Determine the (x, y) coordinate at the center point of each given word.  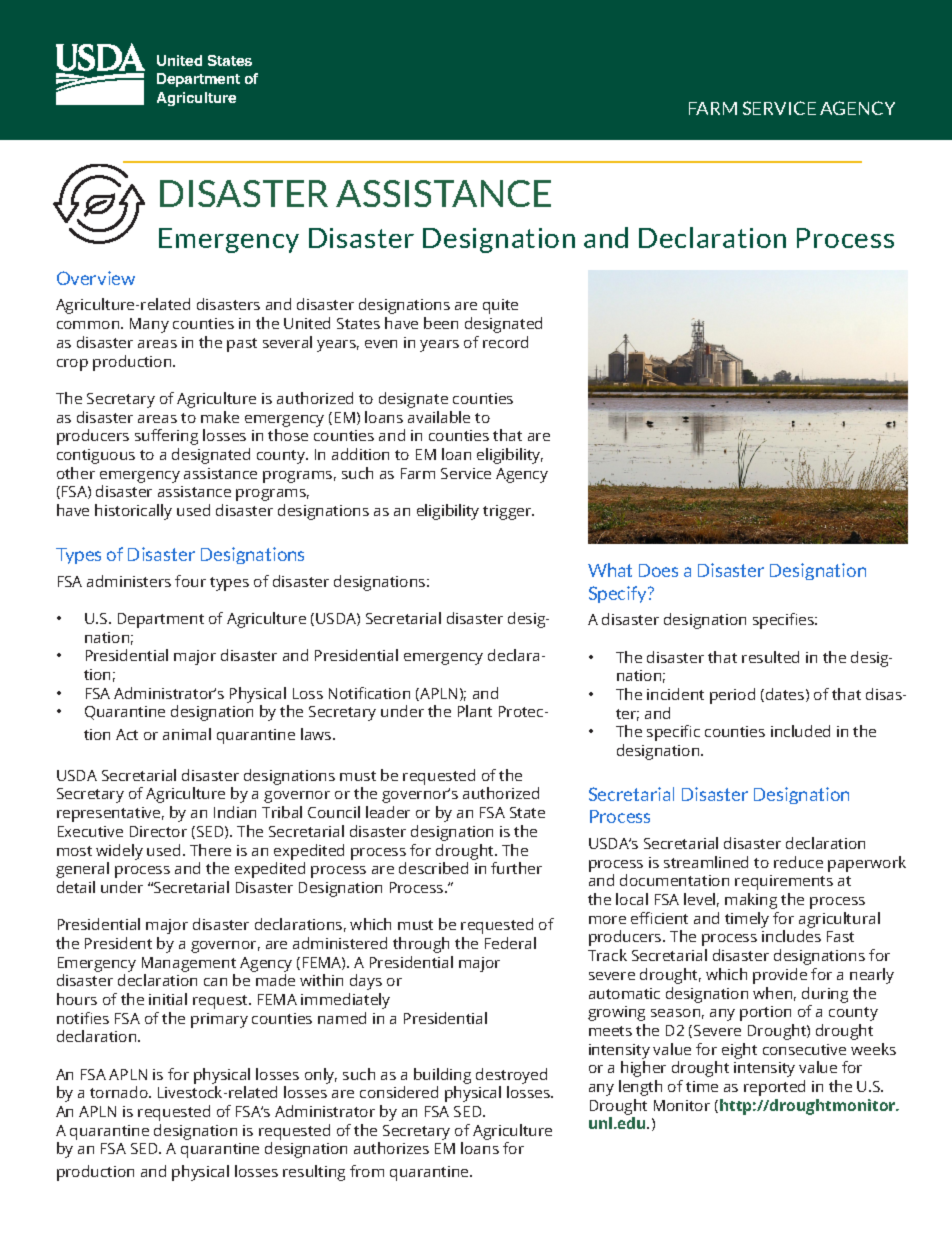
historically (133, 512)
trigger (508, 512)
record (505, 342)
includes (791, 936)
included (800, 731)
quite (500, 306)
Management (189, 964)
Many (149, 325)
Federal (510, 943)
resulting (314, 1173)
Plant (475, 711)
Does (658, 570)
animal (187, 734)
